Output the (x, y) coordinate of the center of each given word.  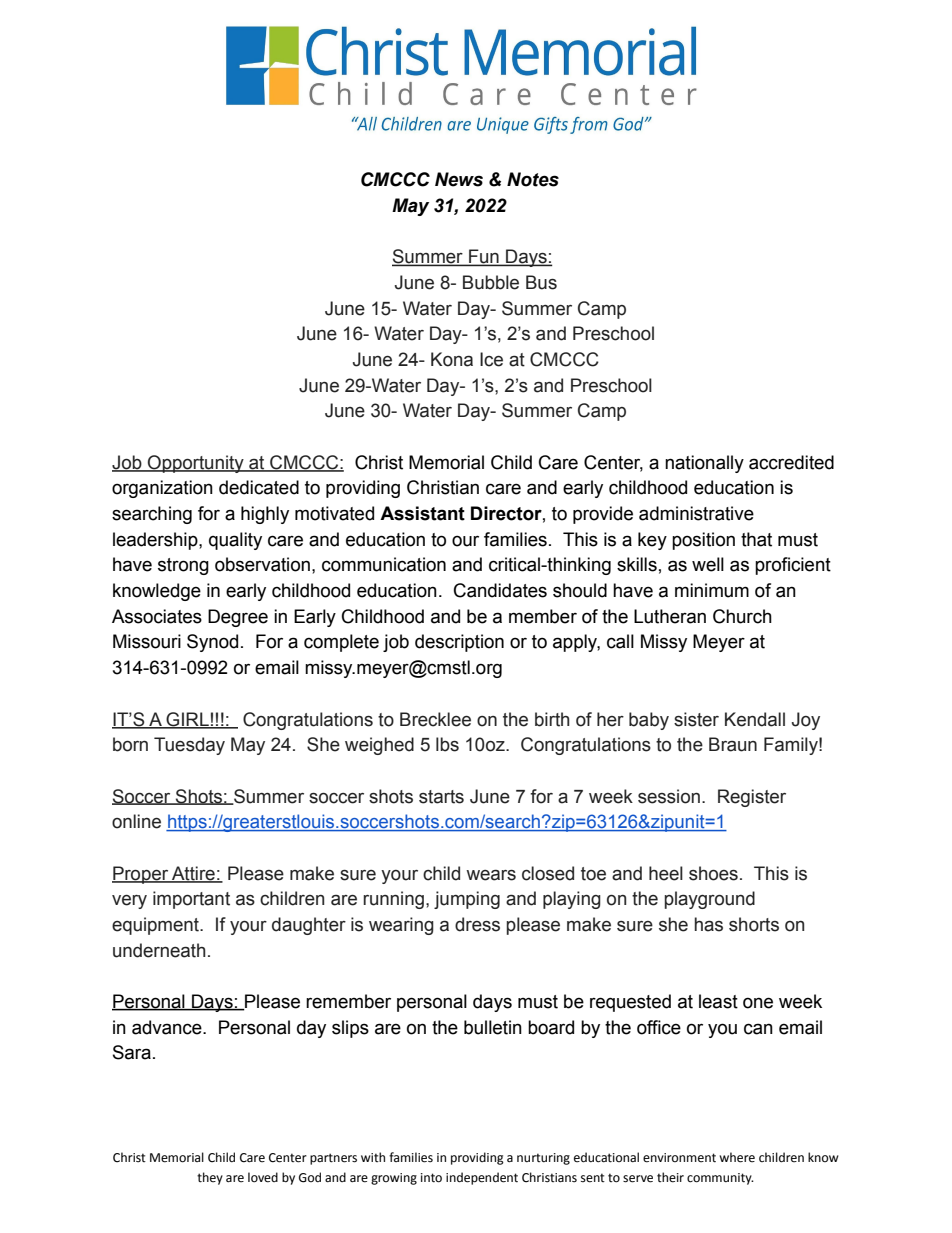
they (210, 1178)
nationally (704, 464)
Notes (533, 179)
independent (482, 1178)
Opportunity (196, 464)
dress (477, 924)
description (459, 643)
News (459, 179)
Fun (484, 257)
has (709, 924)
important (191, 900)
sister (696, 719)
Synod (212, 643)
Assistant (422, 513)
